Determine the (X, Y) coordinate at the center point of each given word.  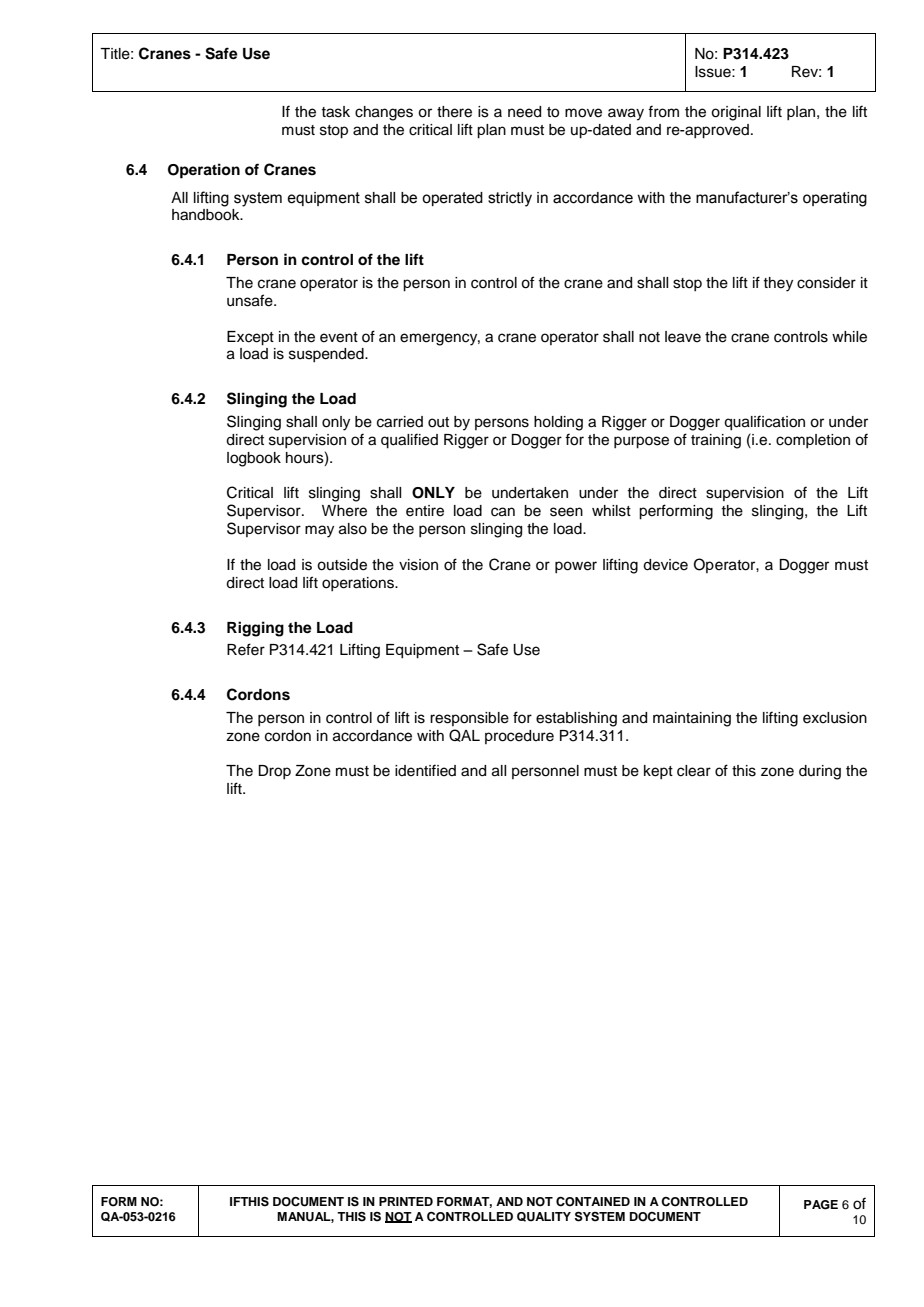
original (736, 113)
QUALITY (544, 1217)
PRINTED (406, 1201)
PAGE (821, 1205)
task (335, 112)
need (524, 112)
